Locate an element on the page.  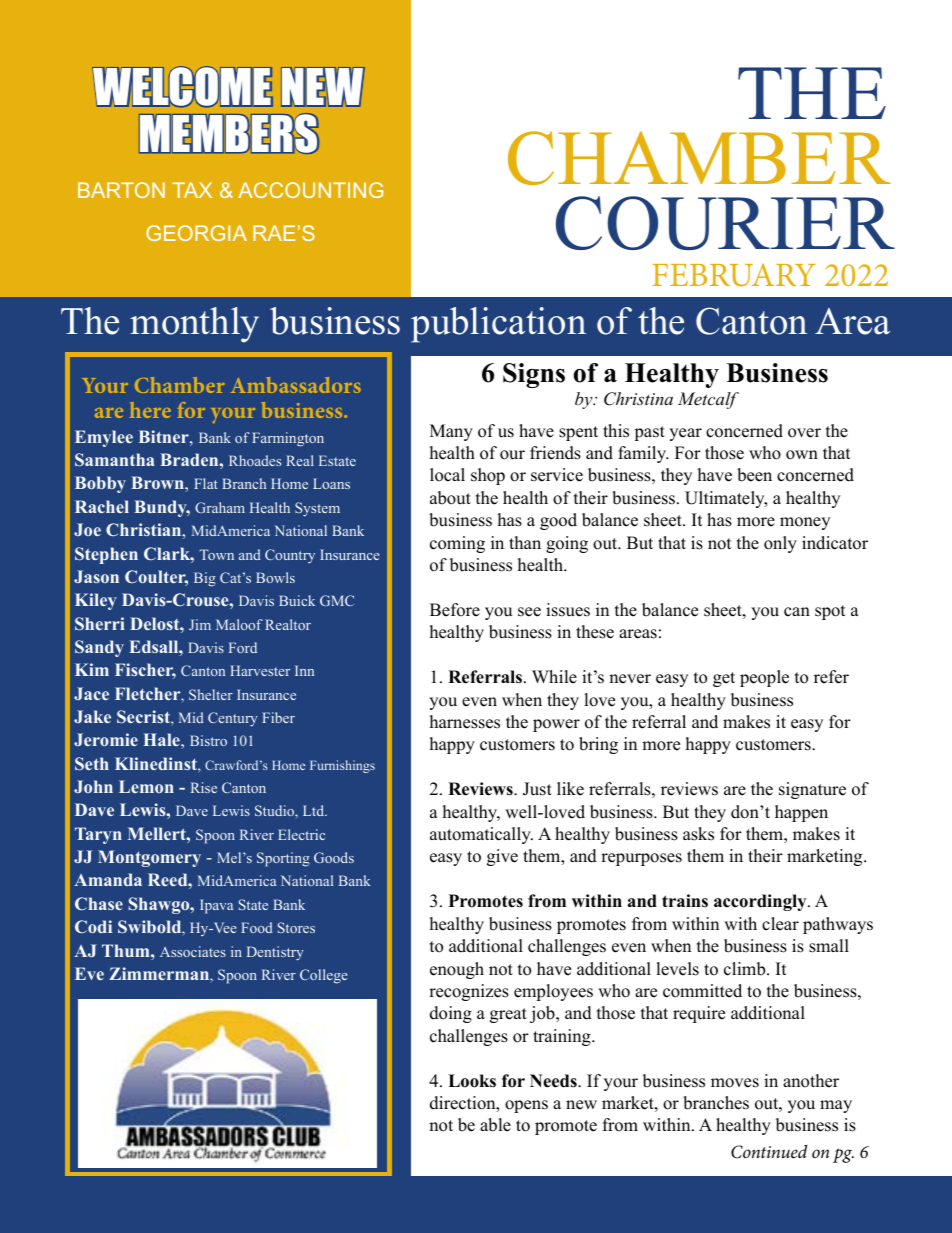
spot is located at coordinates (830, 612).
